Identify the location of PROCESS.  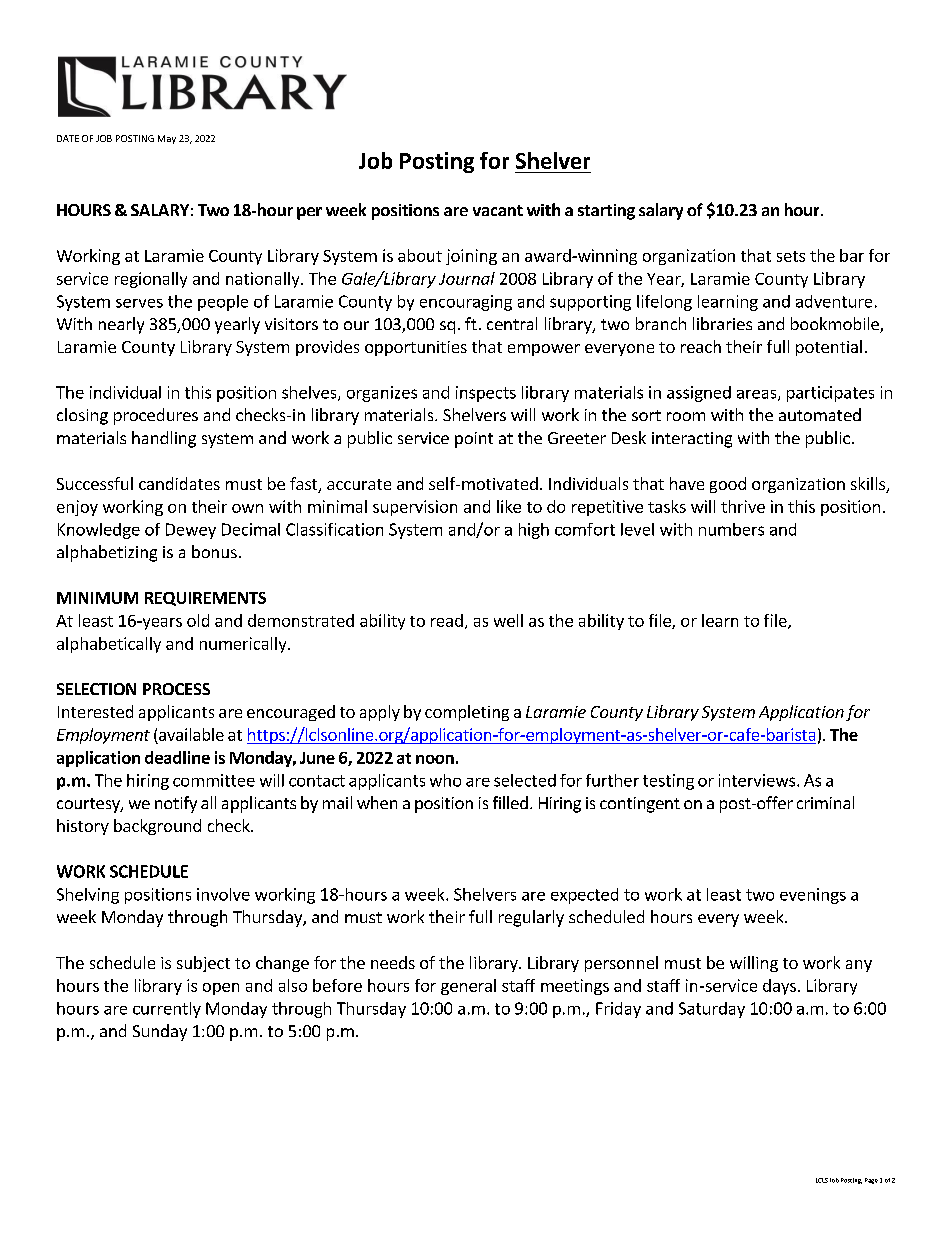
(176, 689).
